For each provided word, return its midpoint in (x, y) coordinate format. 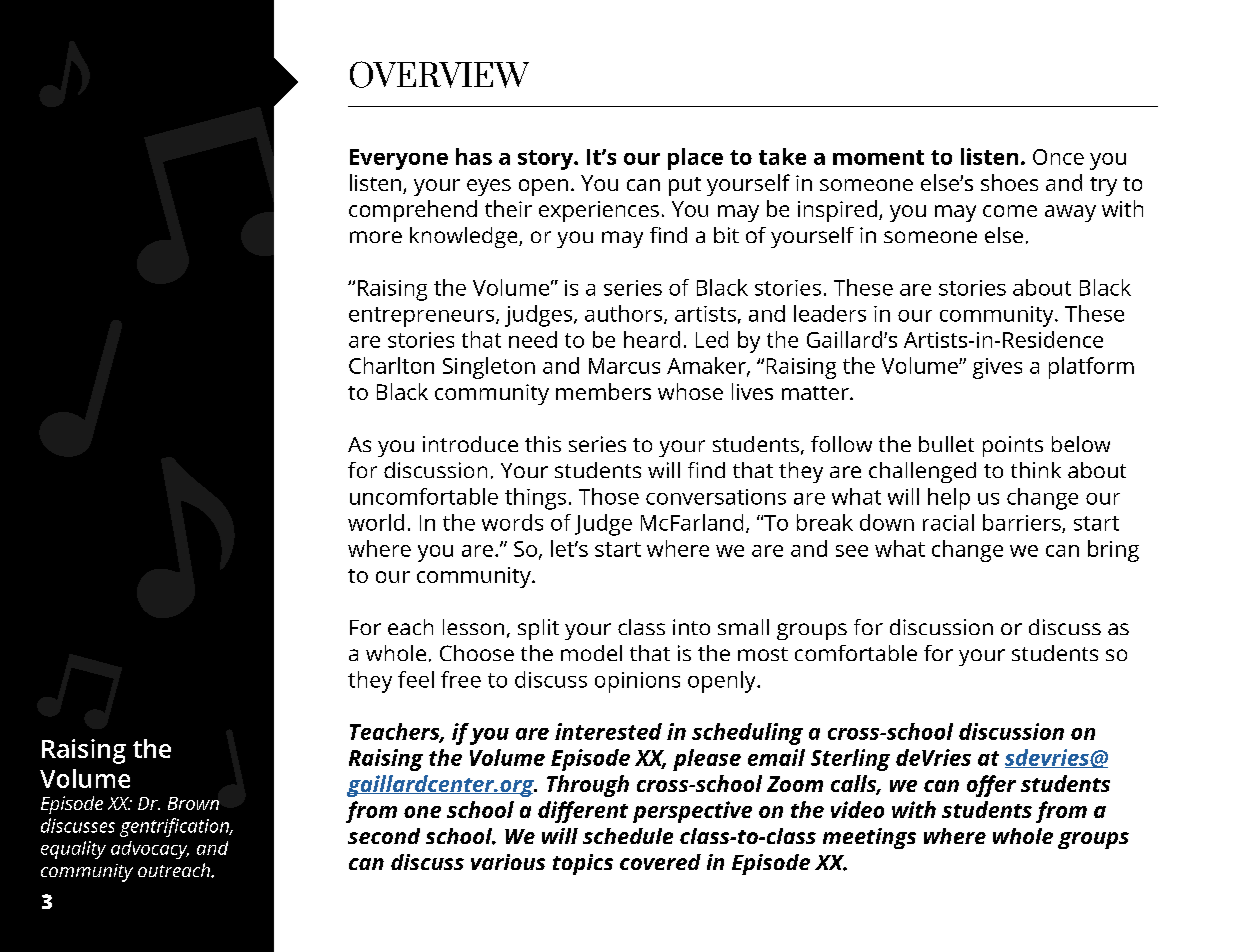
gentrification (175, 827)
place (695, 159)
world (376, 522)
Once (1058, 157)
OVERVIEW (439, 74)
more (376, 237)
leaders (830, 313)
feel (416, 679)
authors (625, 314)
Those (609, 496)
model (591, 653)
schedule (628, 836)
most (763, 654)
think (1036, 470)
